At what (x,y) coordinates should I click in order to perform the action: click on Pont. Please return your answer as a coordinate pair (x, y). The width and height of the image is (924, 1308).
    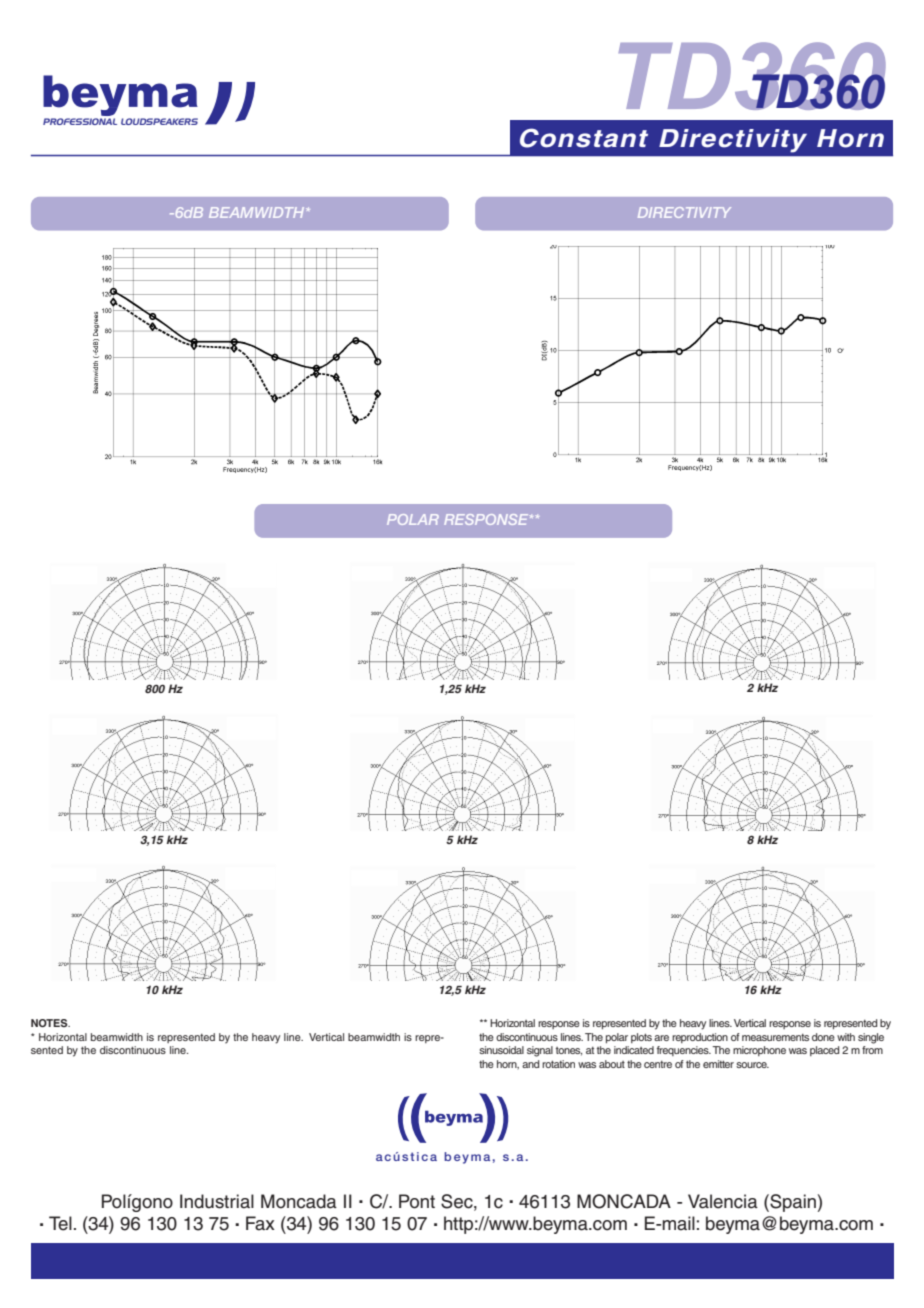
    Looking at the image, I should click on (417, 1201).
